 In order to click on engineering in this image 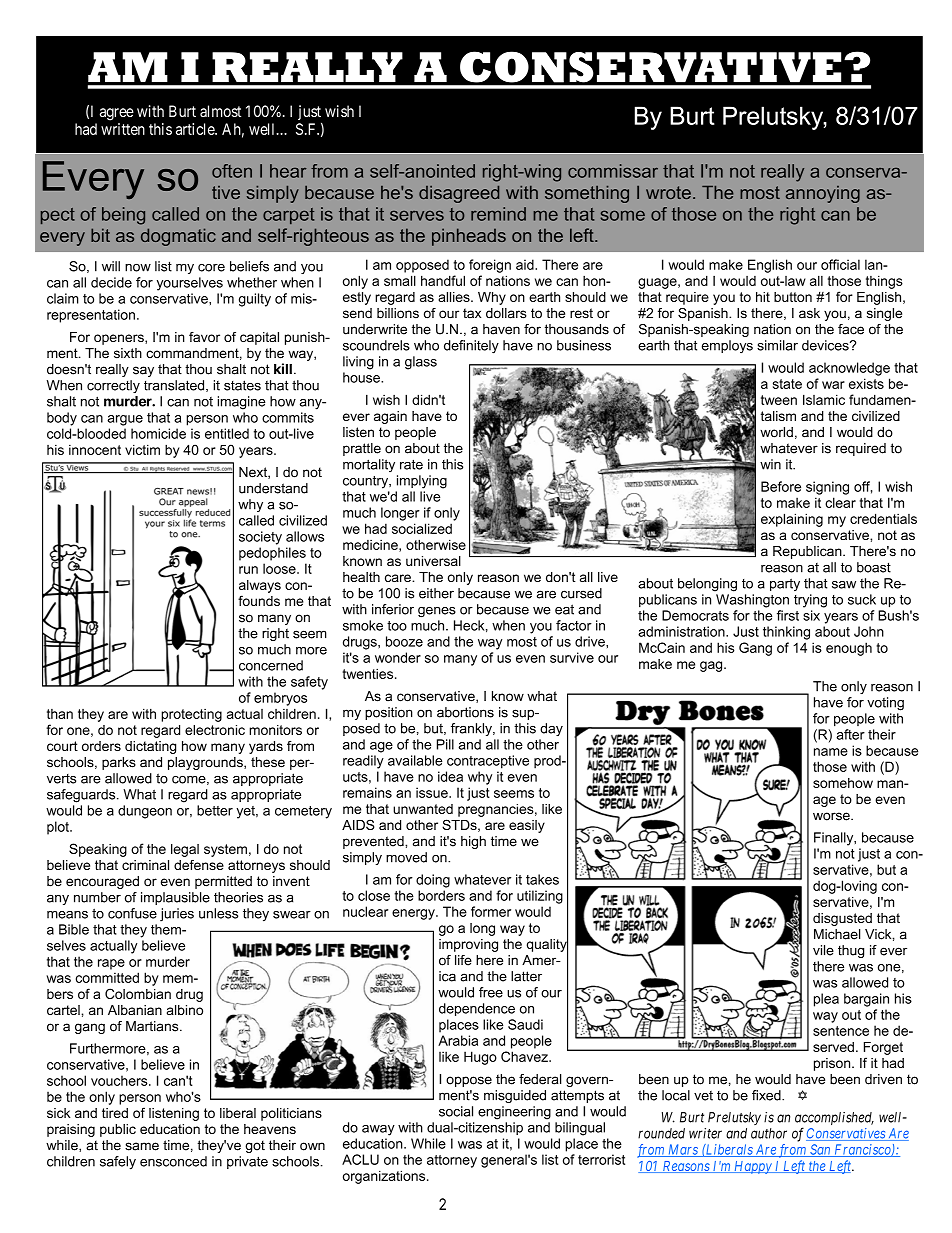, I will do `click(514, 1113)`.
